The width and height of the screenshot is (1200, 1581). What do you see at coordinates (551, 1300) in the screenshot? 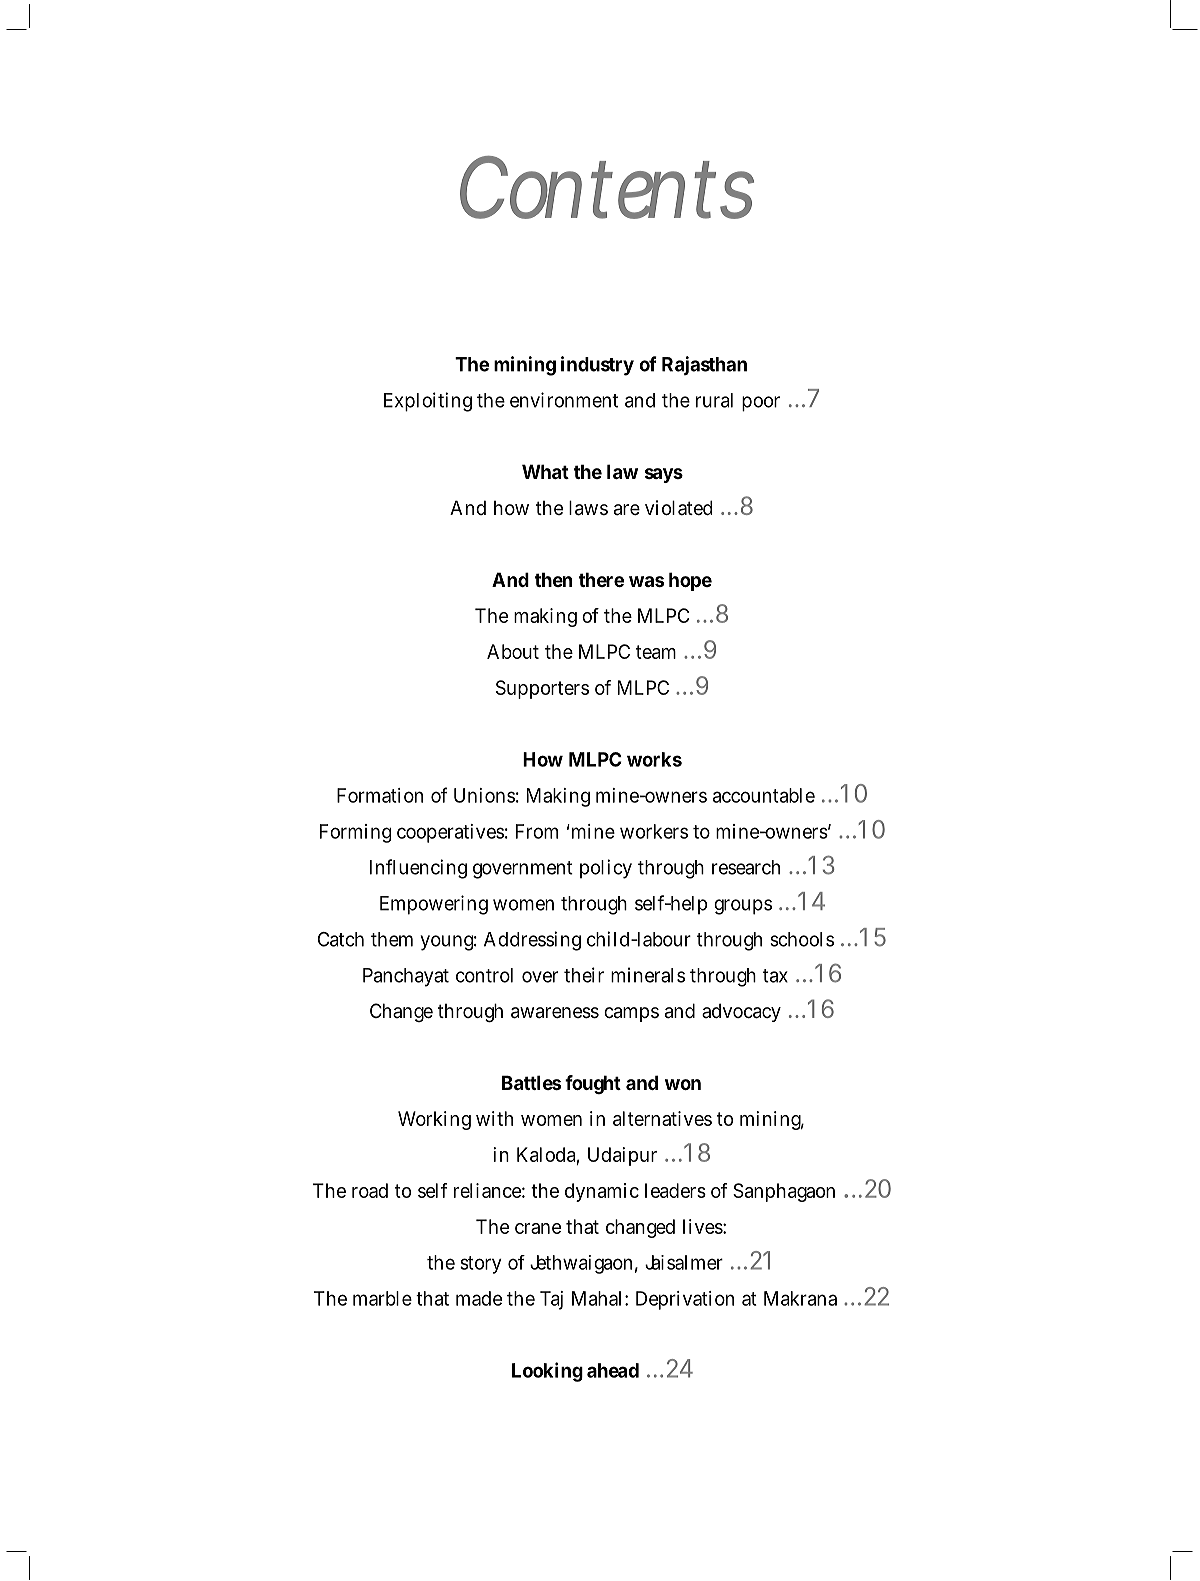
I see `Taj` at bounding box center [551, 1300].
